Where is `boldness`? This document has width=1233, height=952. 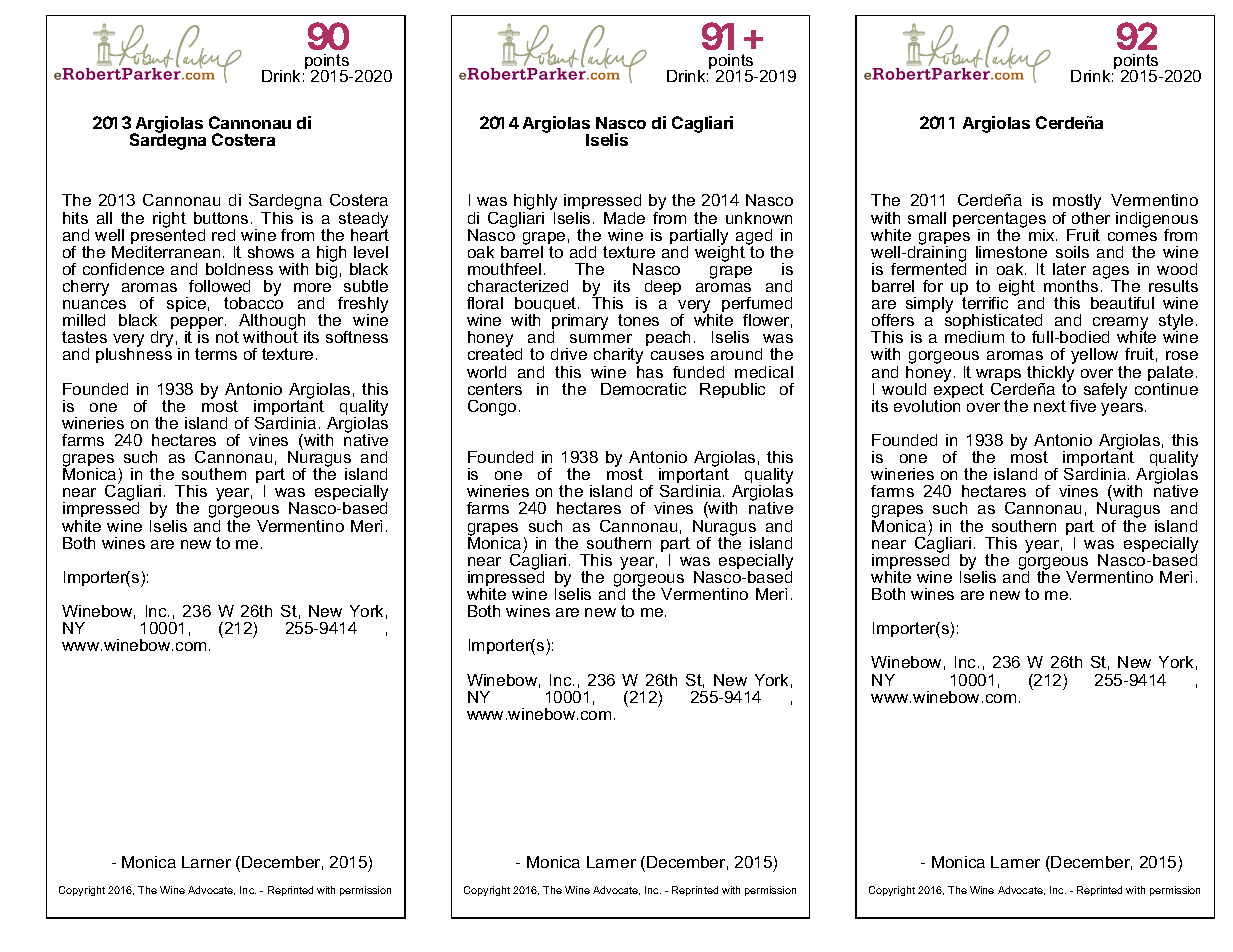
boldness is located at coordinates (239, 269).
